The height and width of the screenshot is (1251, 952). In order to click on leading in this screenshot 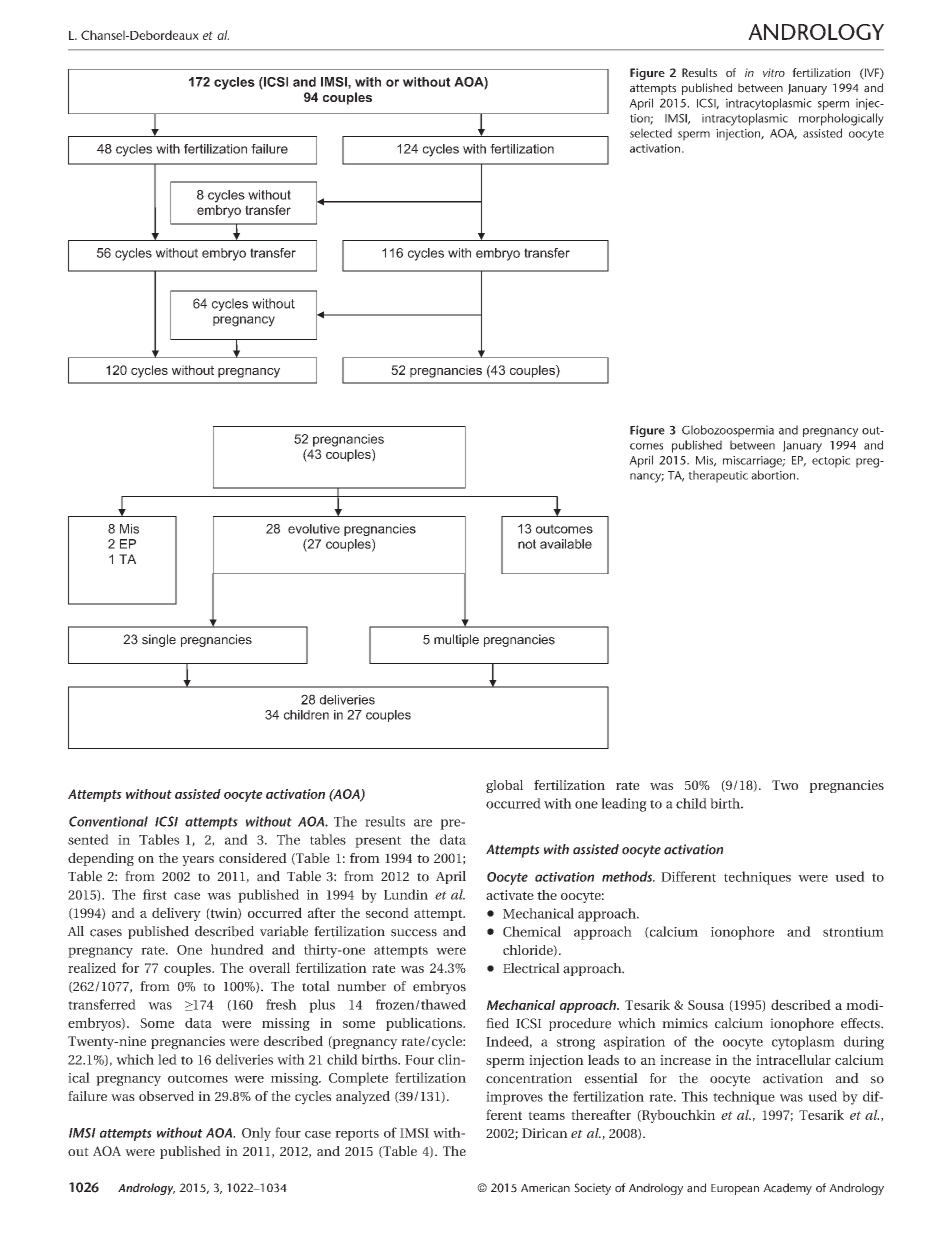, I will do `click(624, 805)`.
